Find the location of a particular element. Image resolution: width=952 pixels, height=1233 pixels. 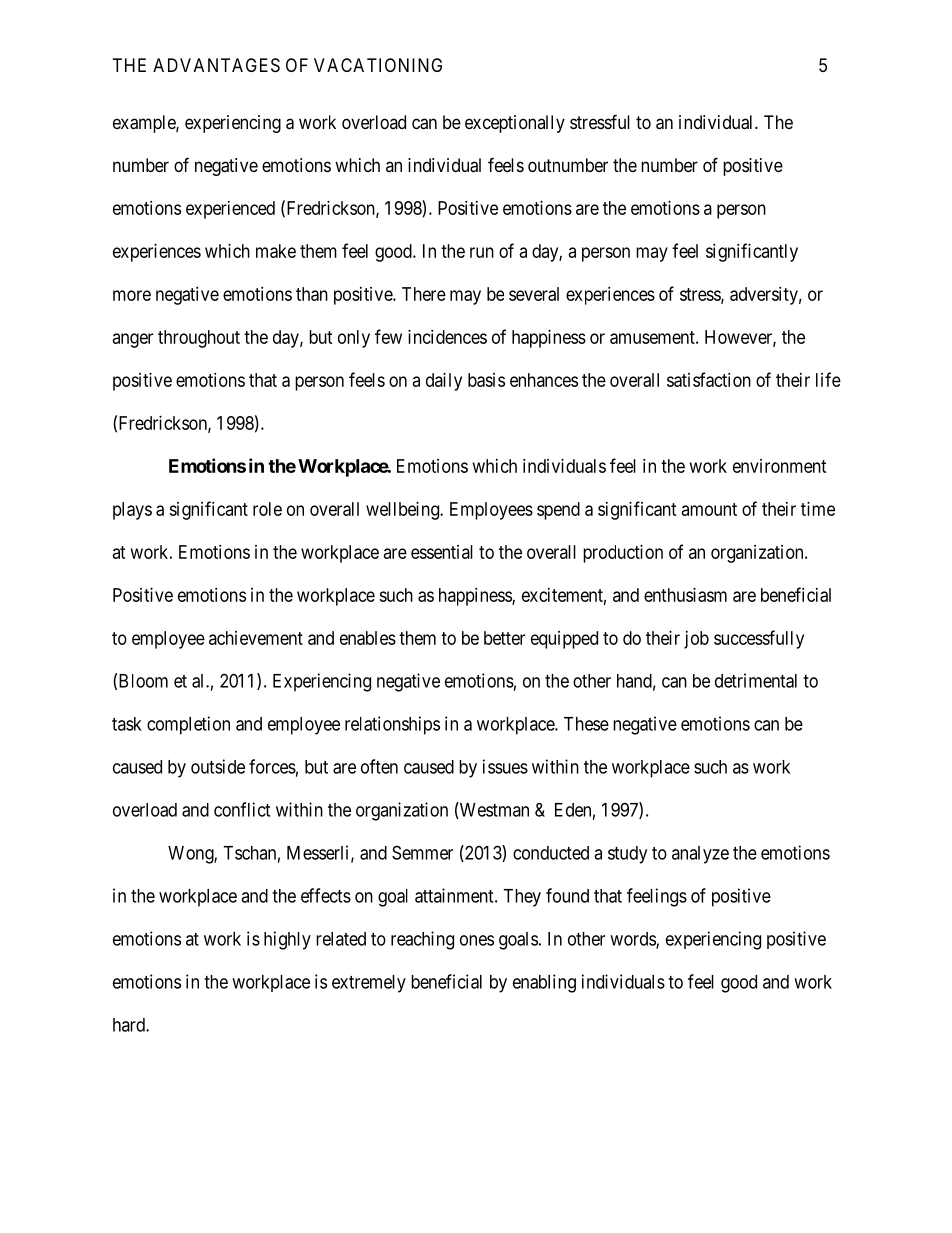

run is located at coordinates (482, 252).
